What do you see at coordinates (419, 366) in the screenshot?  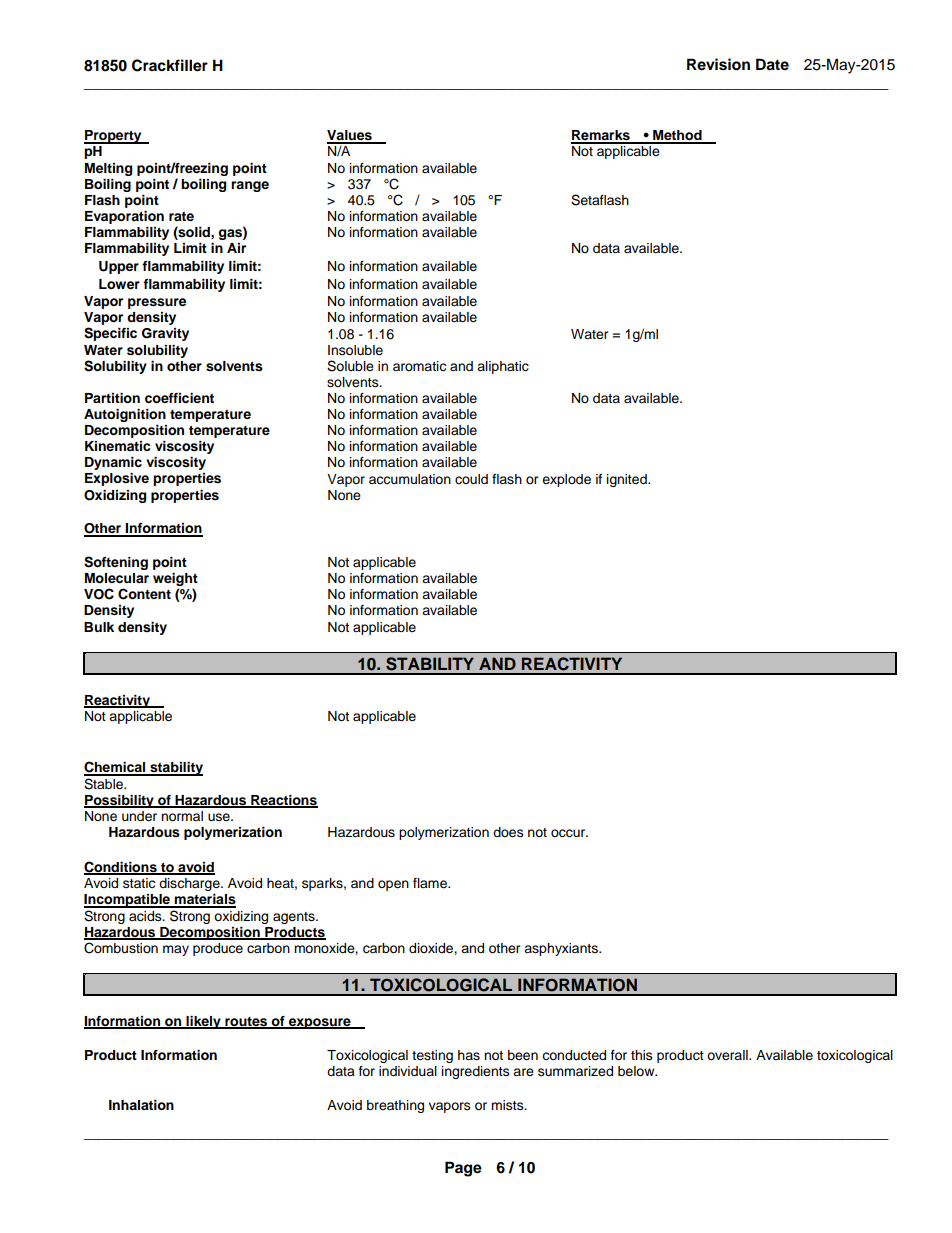 I see `aromatic` at bounding box center [419, 366].
